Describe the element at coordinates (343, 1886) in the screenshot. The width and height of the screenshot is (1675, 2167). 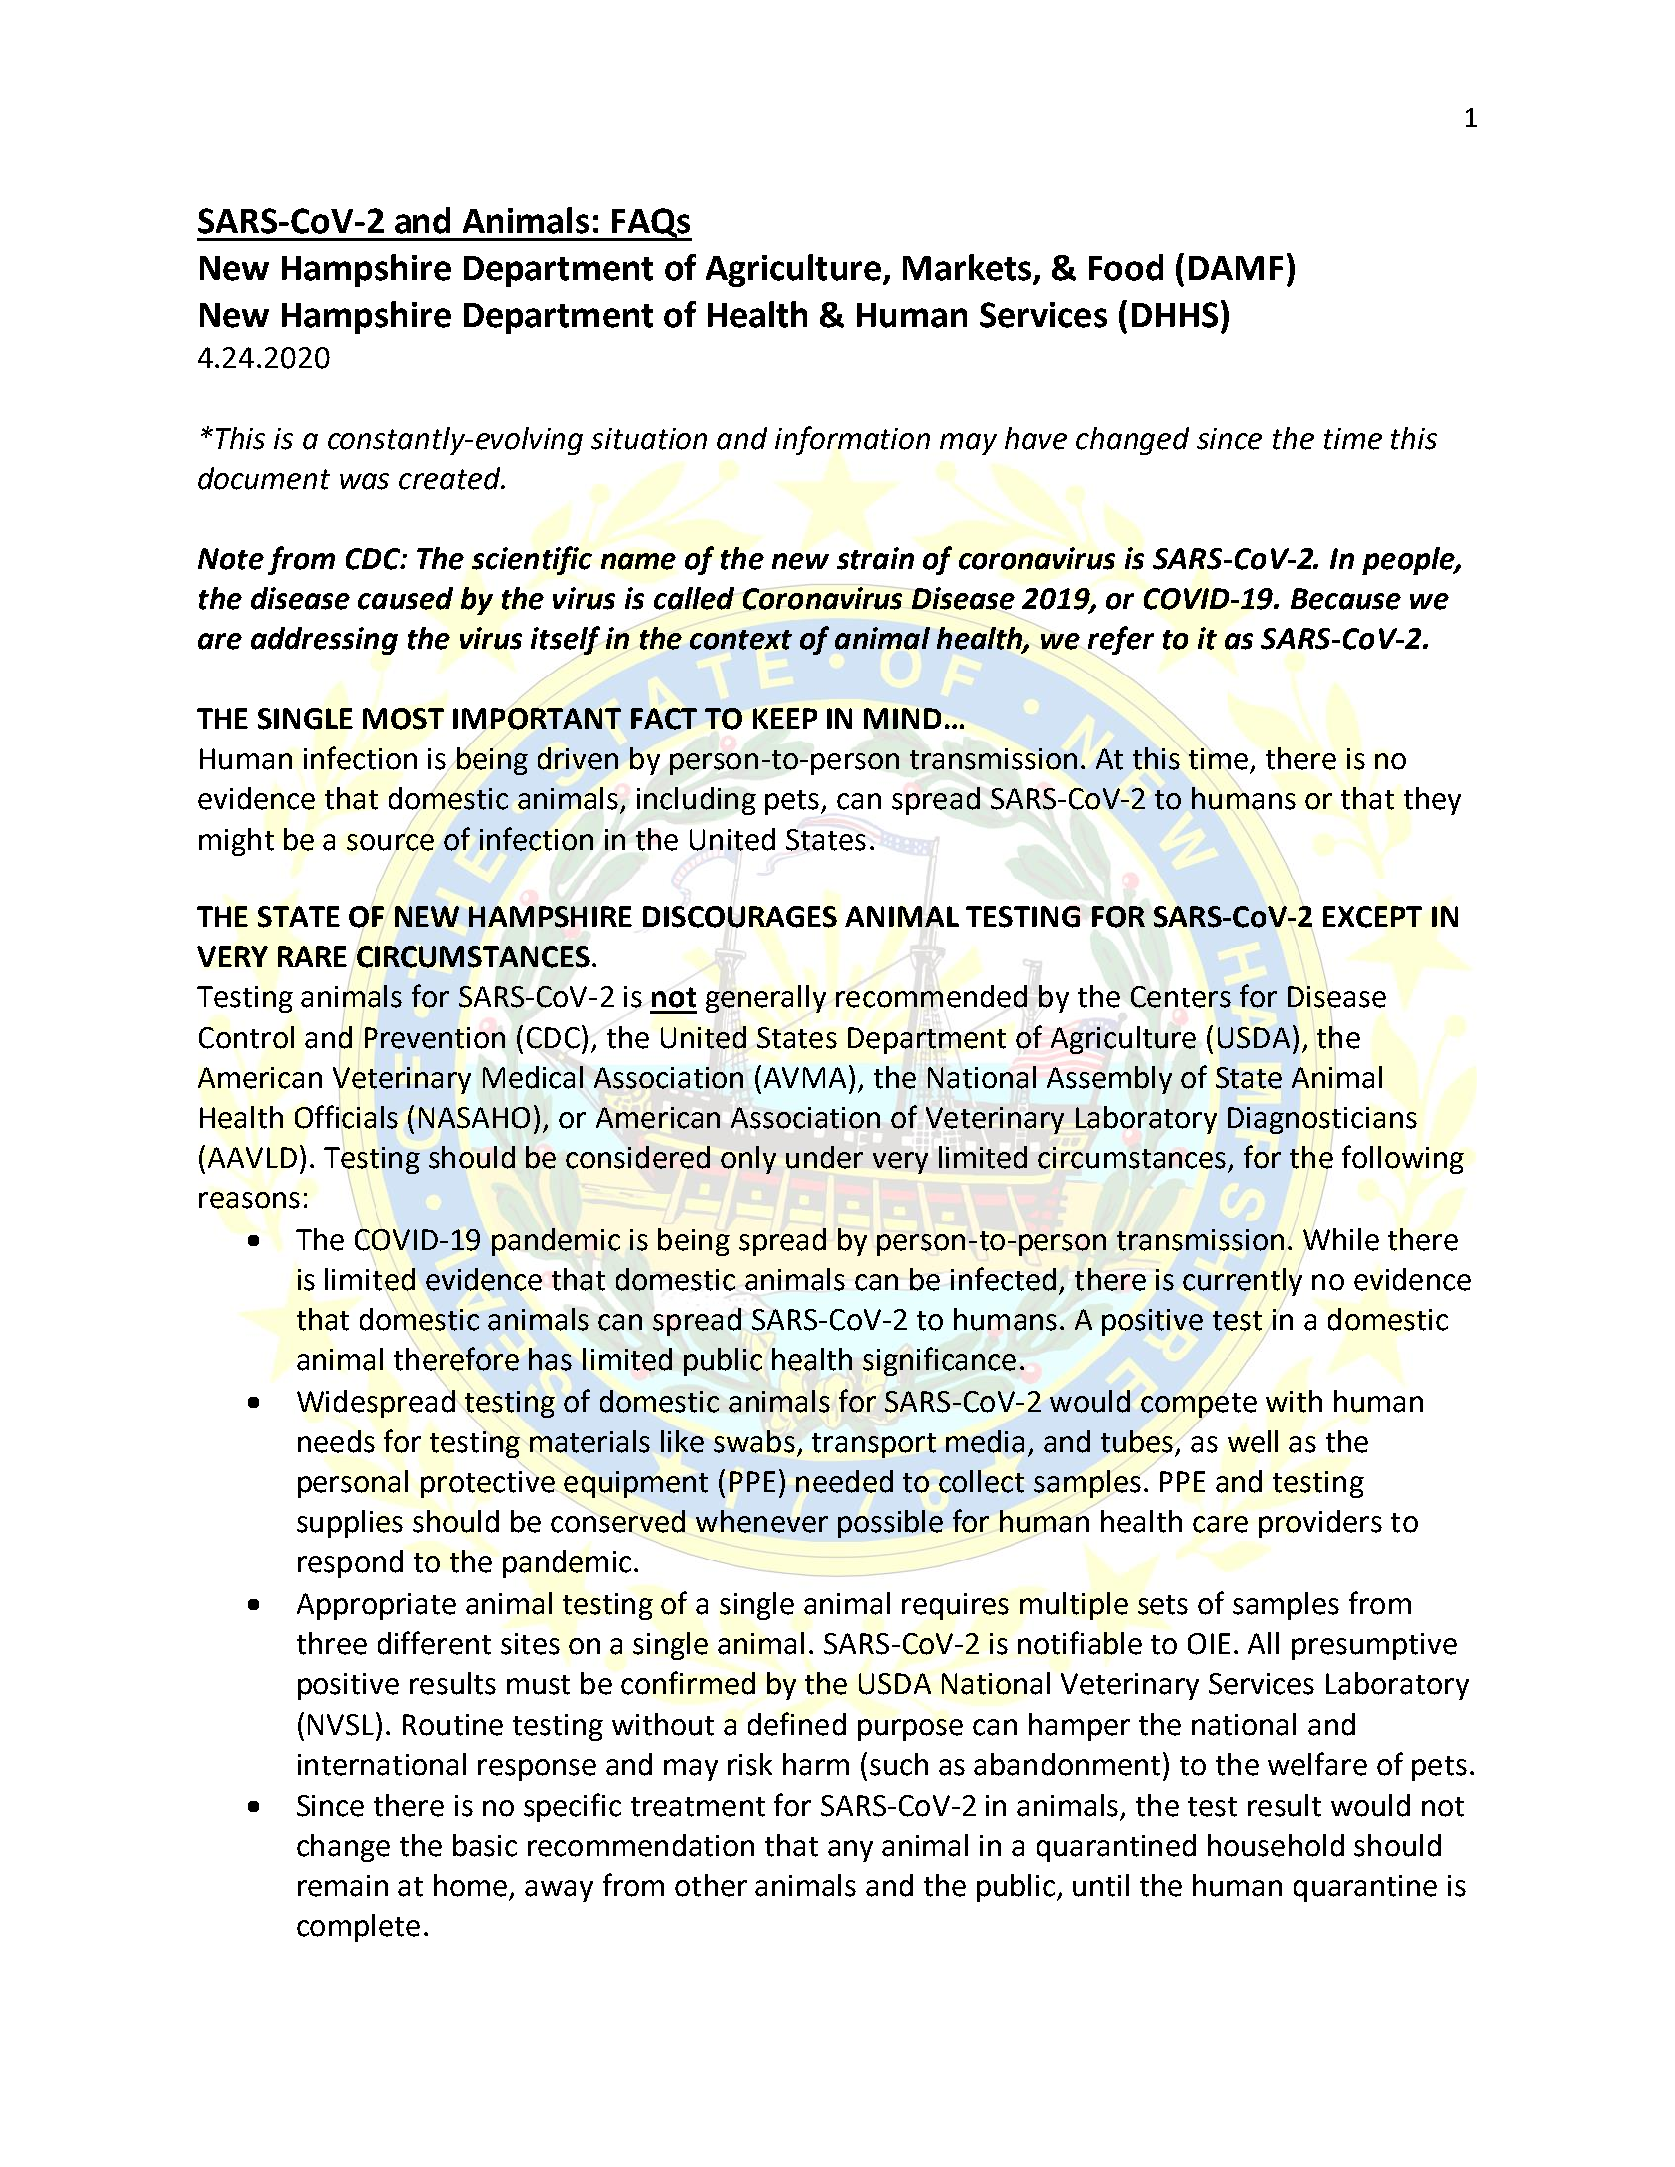
I see `remain` at that location.
